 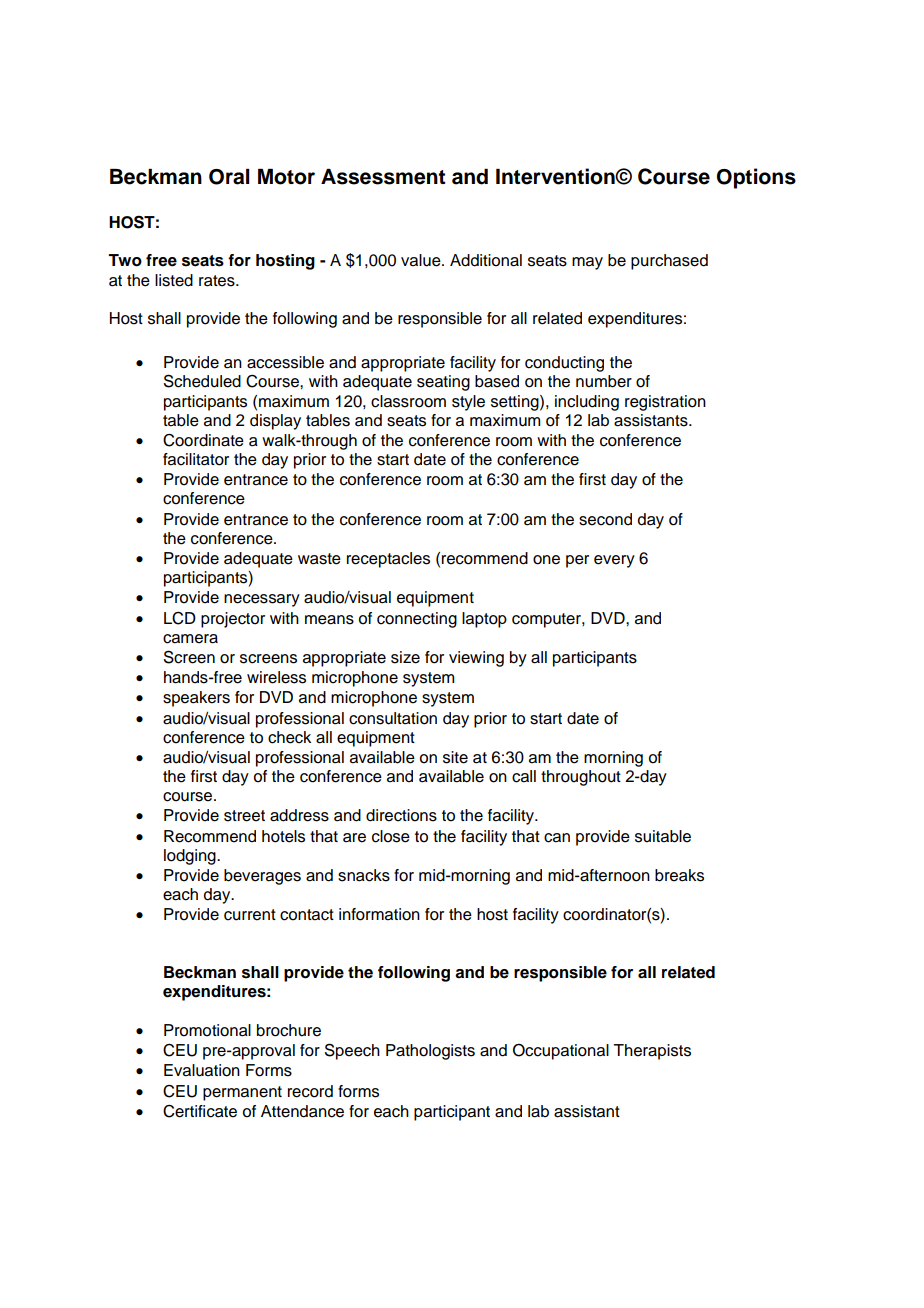 What do you see at coordinates (229, 177) in the screenshot?
I see `Oral` at bounding box center [229, 177].
